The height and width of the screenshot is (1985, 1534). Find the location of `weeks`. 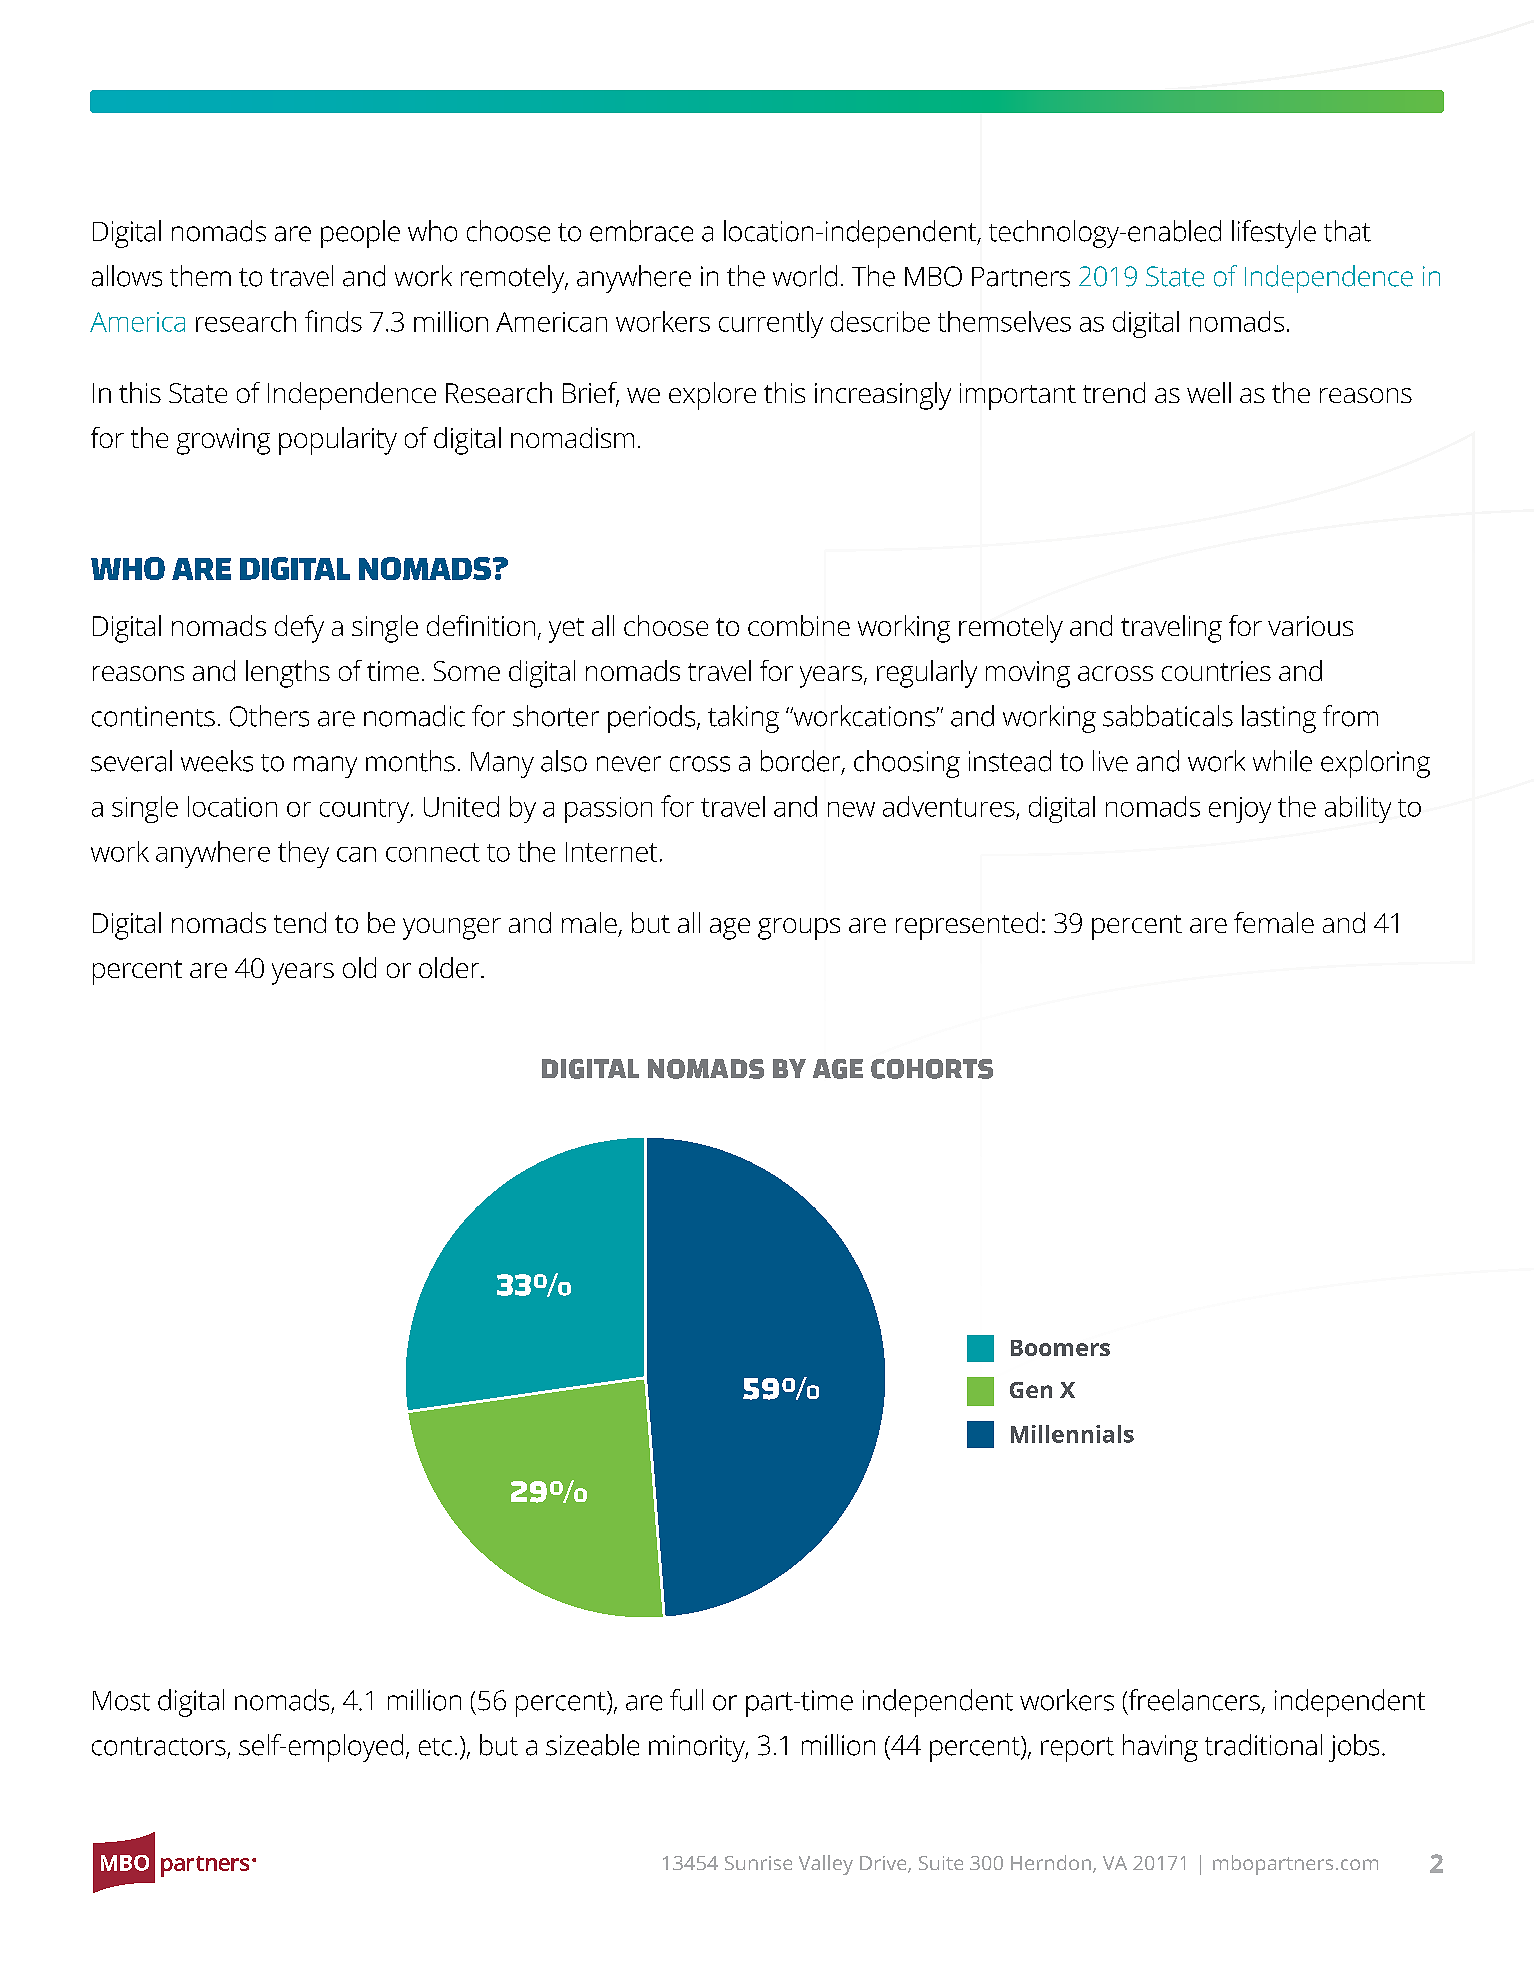

weeks is located at coordinates (217, 761).
